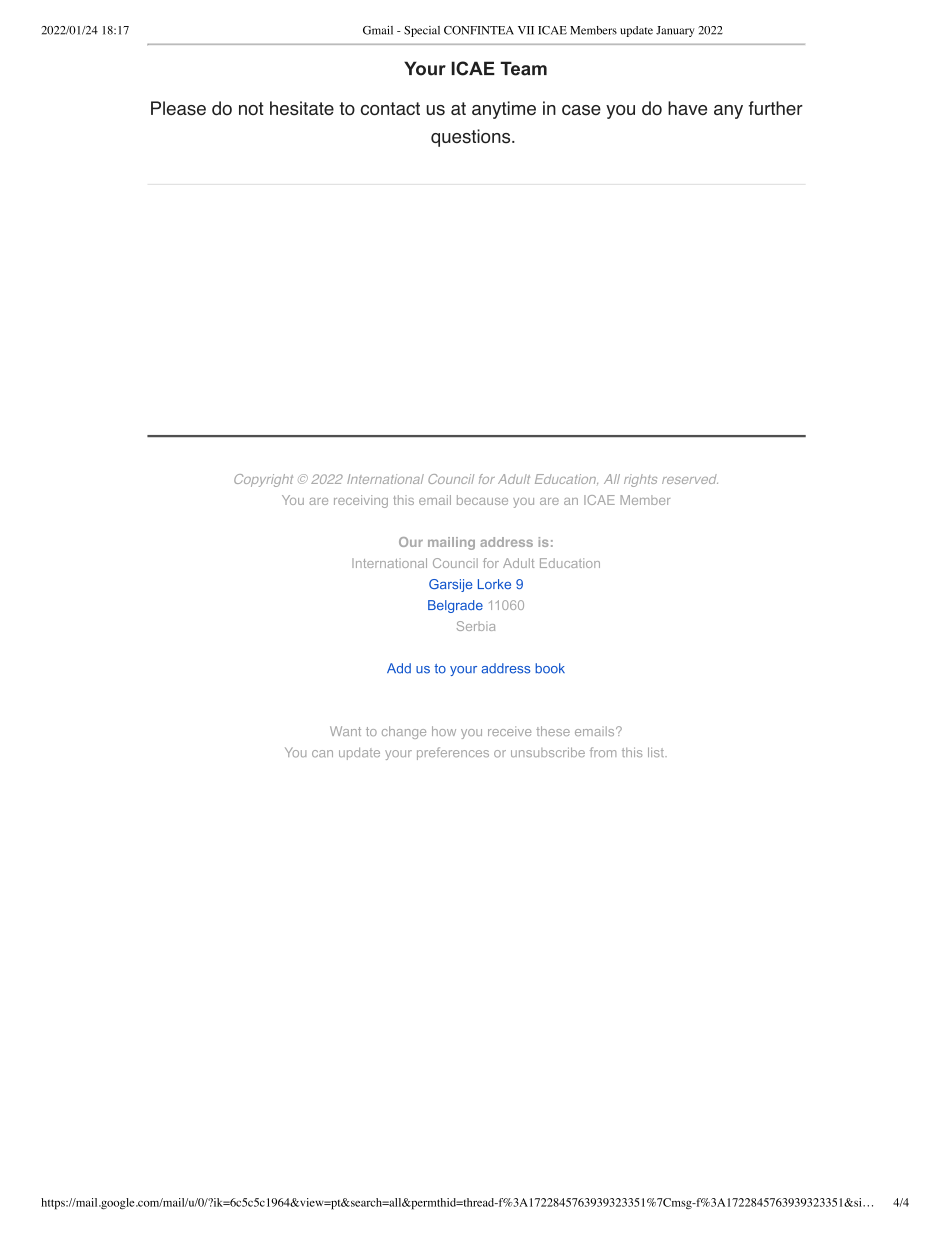 Image resolution: width=952 pixels, height=1233 pixels. Describe the element at coordinates (690, 479) in the screenshot. I see `reserved` at that location.
